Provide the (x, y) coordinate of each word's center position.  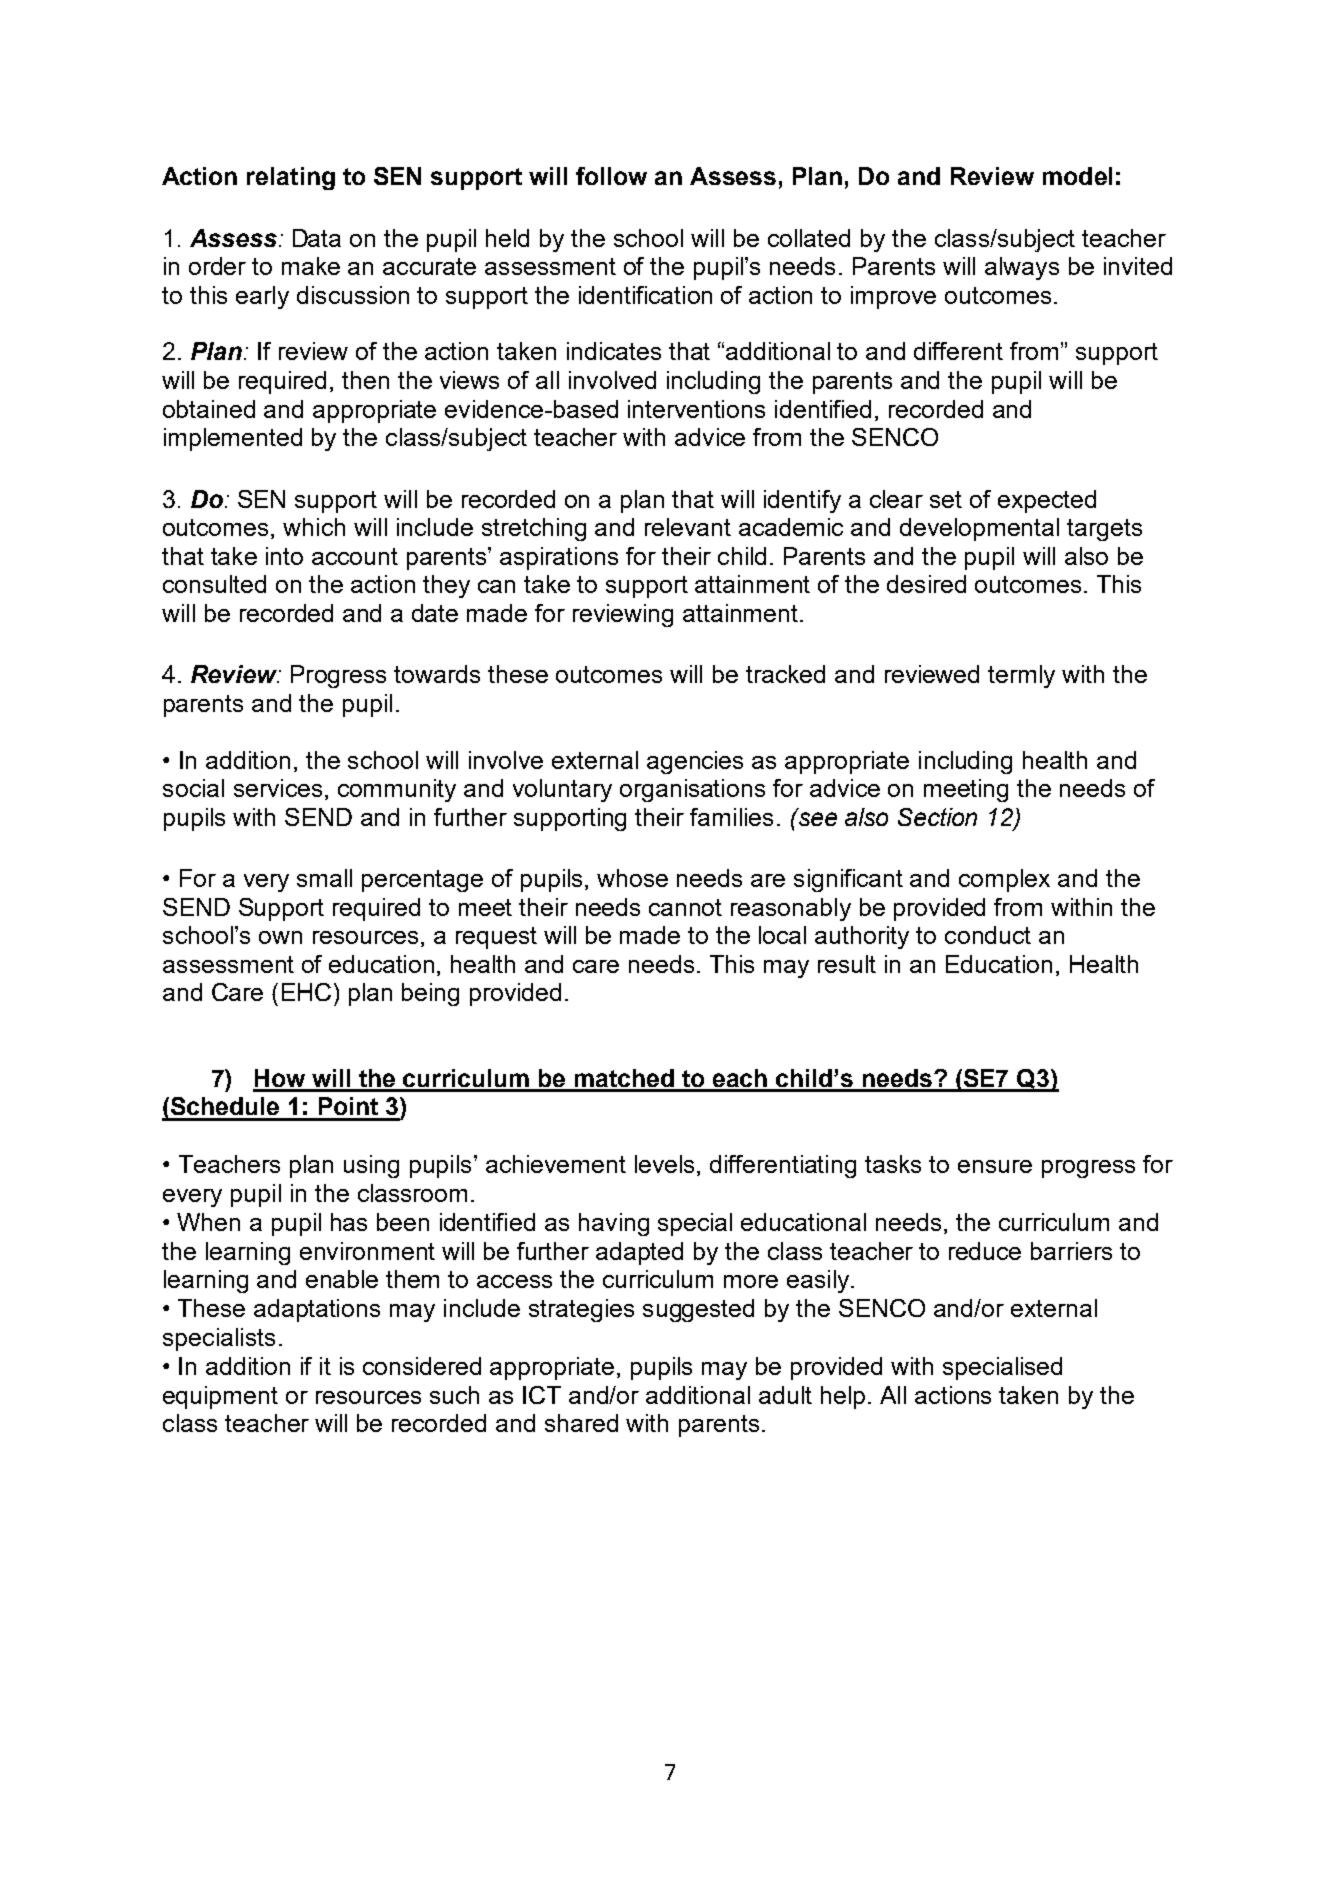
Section (937, 817)
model (1077, 176)
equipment (220, 1397)
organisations (692, 790)
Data (317, 238)
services (278, 788)
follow (611, 176)
